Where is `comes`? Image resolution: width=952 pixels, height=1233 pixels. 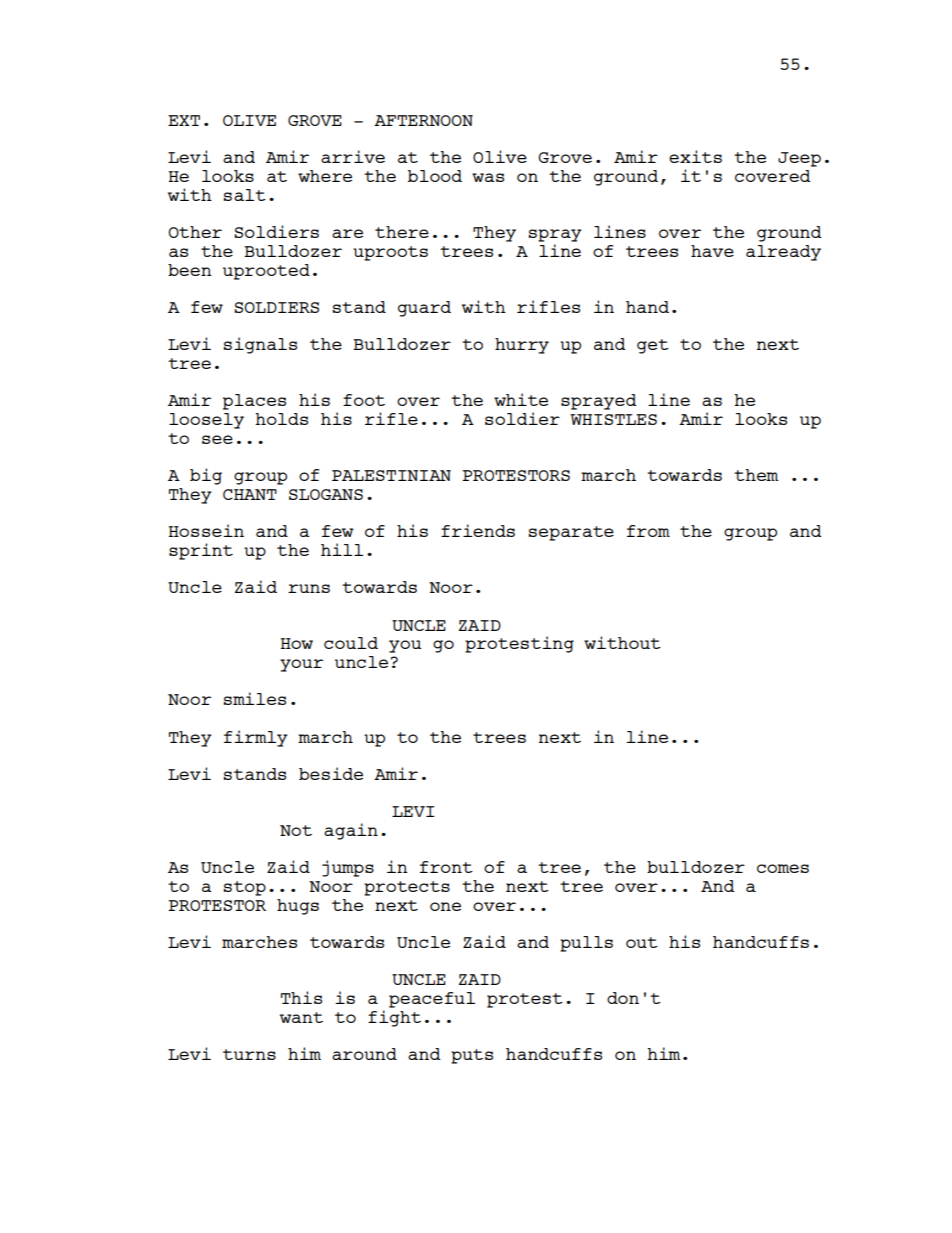 comes is located at coordinates (783, 868).
